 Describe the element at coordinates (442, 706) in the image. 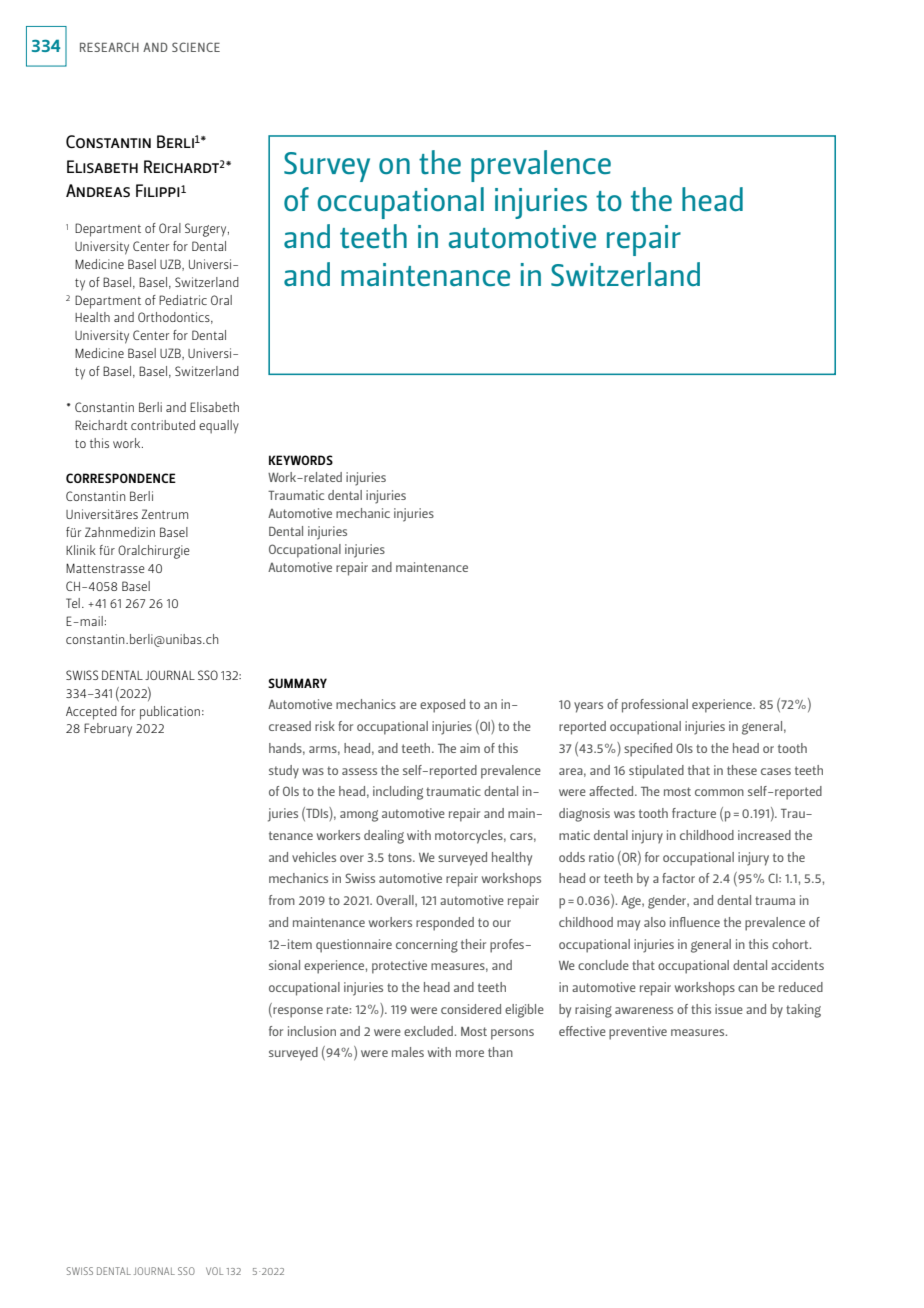

I see `exposed` at that location.
